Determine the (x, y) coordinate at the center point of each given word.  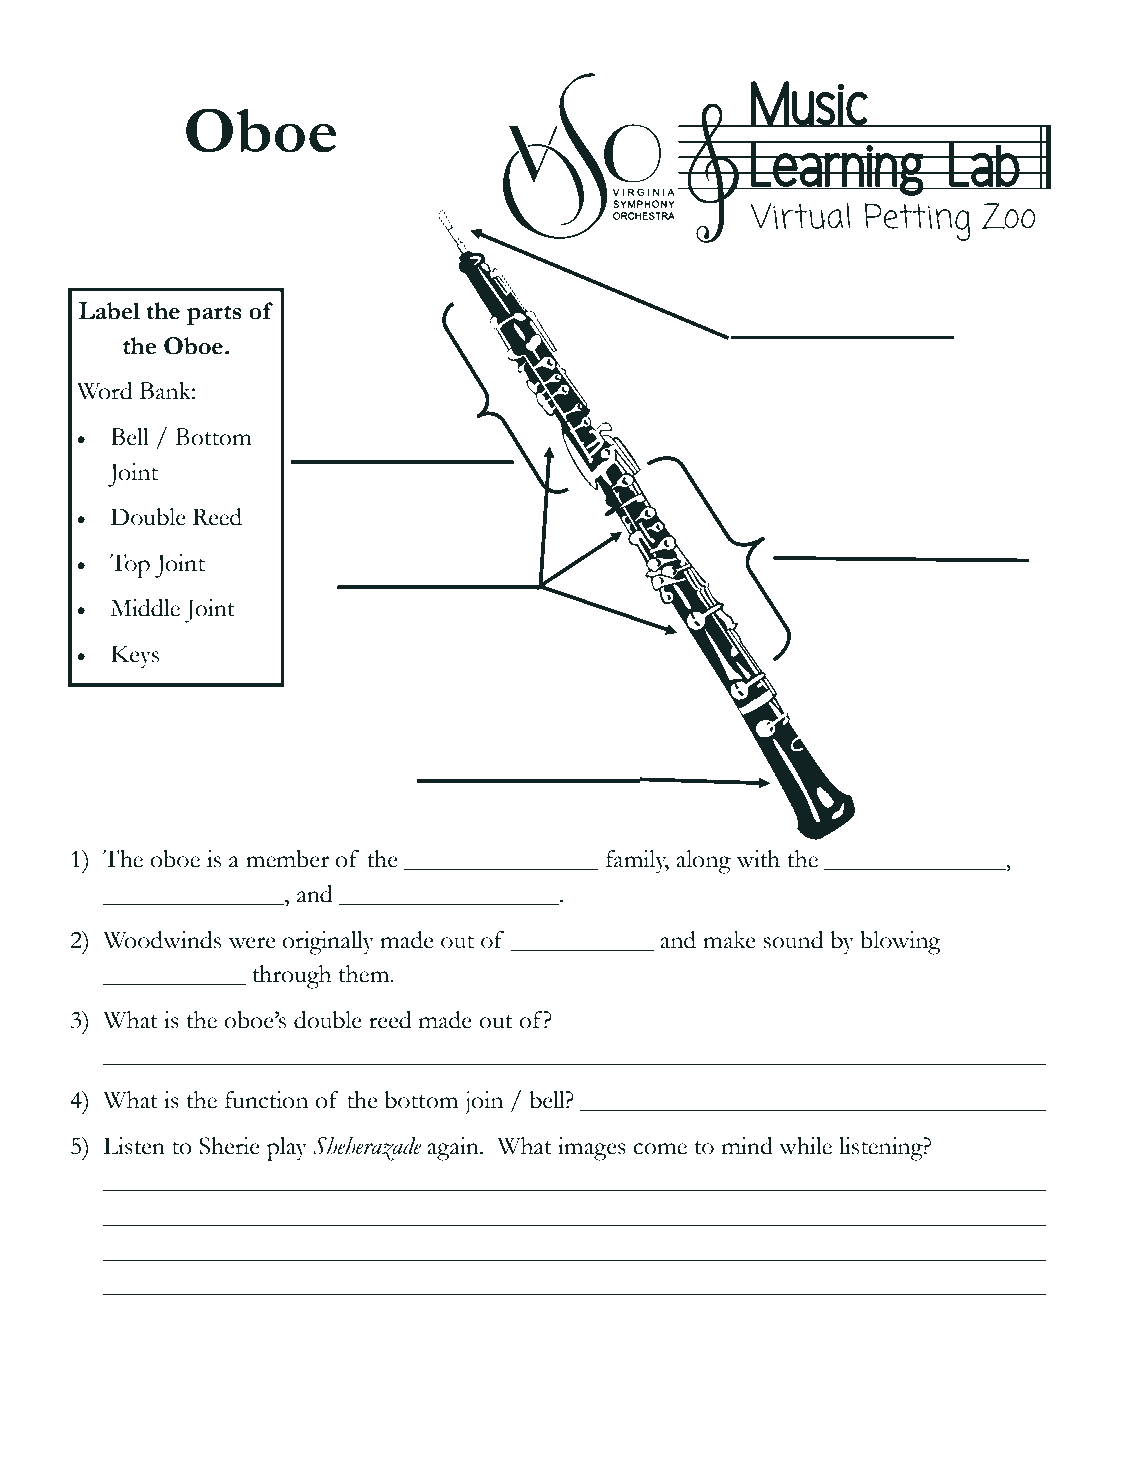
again (454, 1149)
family (637, 862)
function (266, 1100)
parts (214, 315)
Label (109, 311)
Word (104, 391)
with (758, 859)
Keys (135, 657)
